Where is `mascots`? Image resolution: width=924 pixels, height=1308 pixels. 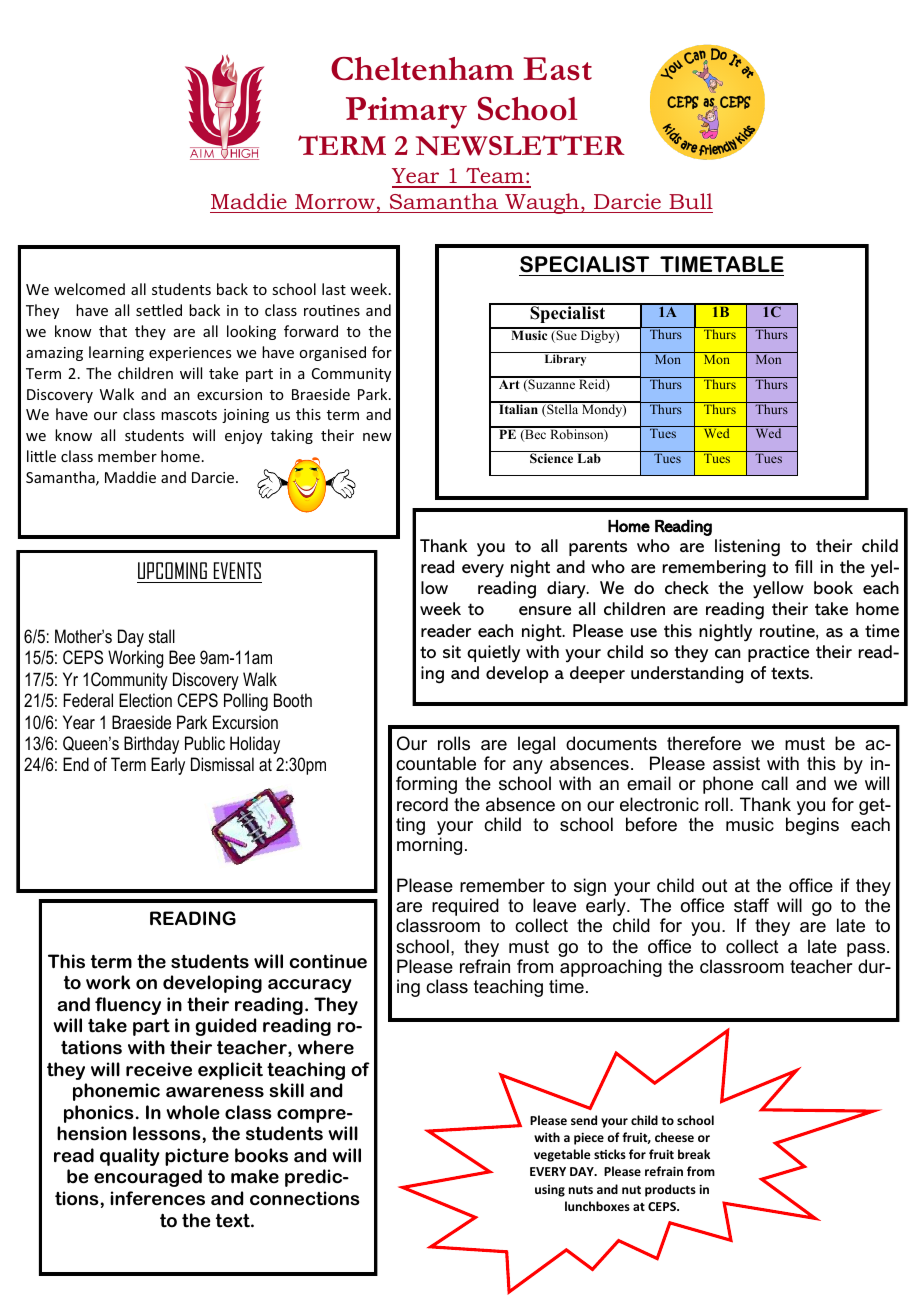
mascots is located at coordinates (189, 415).
